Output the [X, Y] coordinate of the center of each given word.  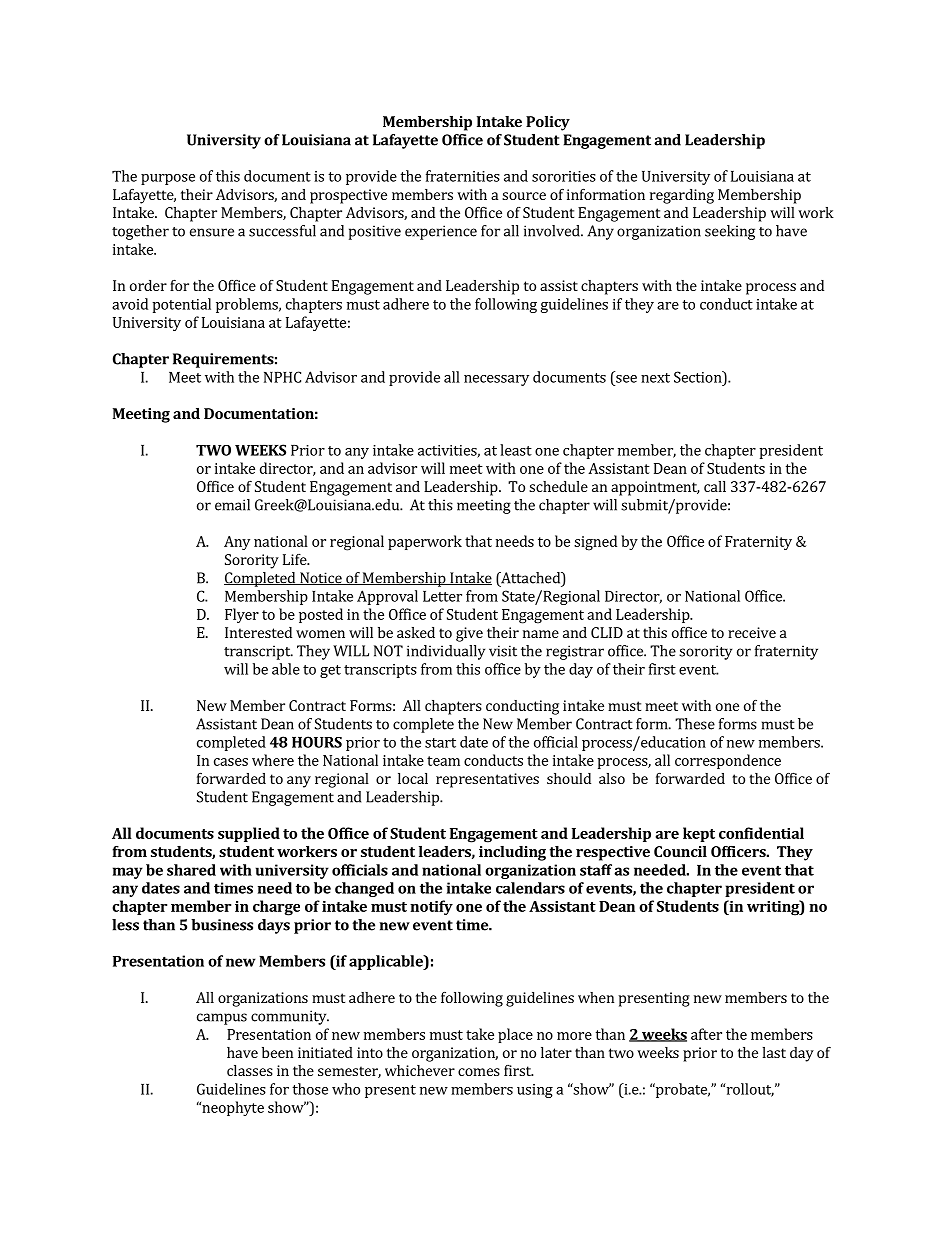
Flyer [242, 615]
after [706, 1034]
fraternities [463, 176]
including [512, 853]
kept [699, 834]
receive [752, 632]
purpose [168, 179]
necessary [496, 380]
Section [699, 377]
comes [479, 1072]
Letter [442, 596]
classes [250, 1070]
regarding [682, 196]
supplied [249, 834]
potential [181, 305]
